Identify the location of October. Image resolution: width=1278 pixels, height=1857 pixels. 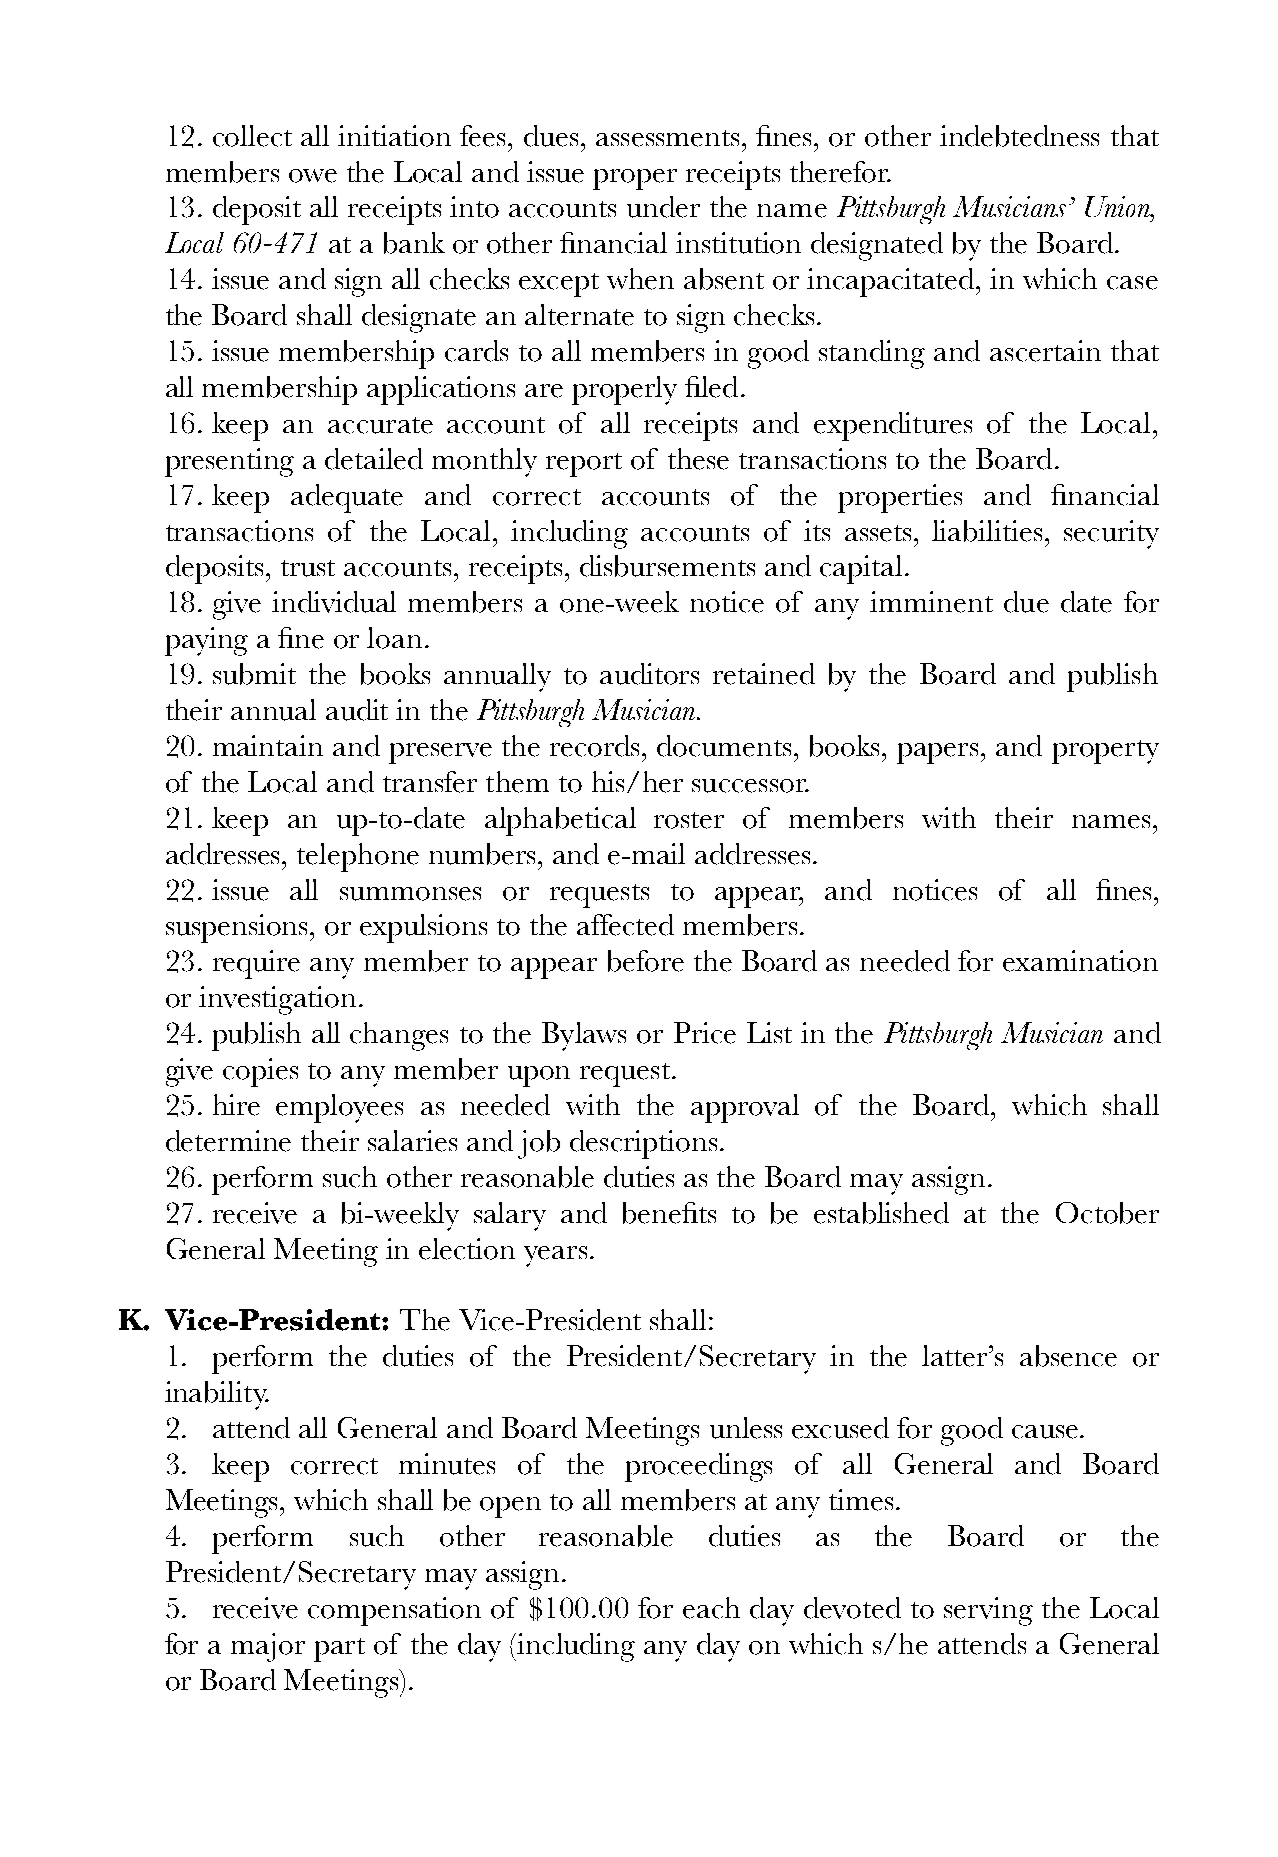
(1107, 1213).
